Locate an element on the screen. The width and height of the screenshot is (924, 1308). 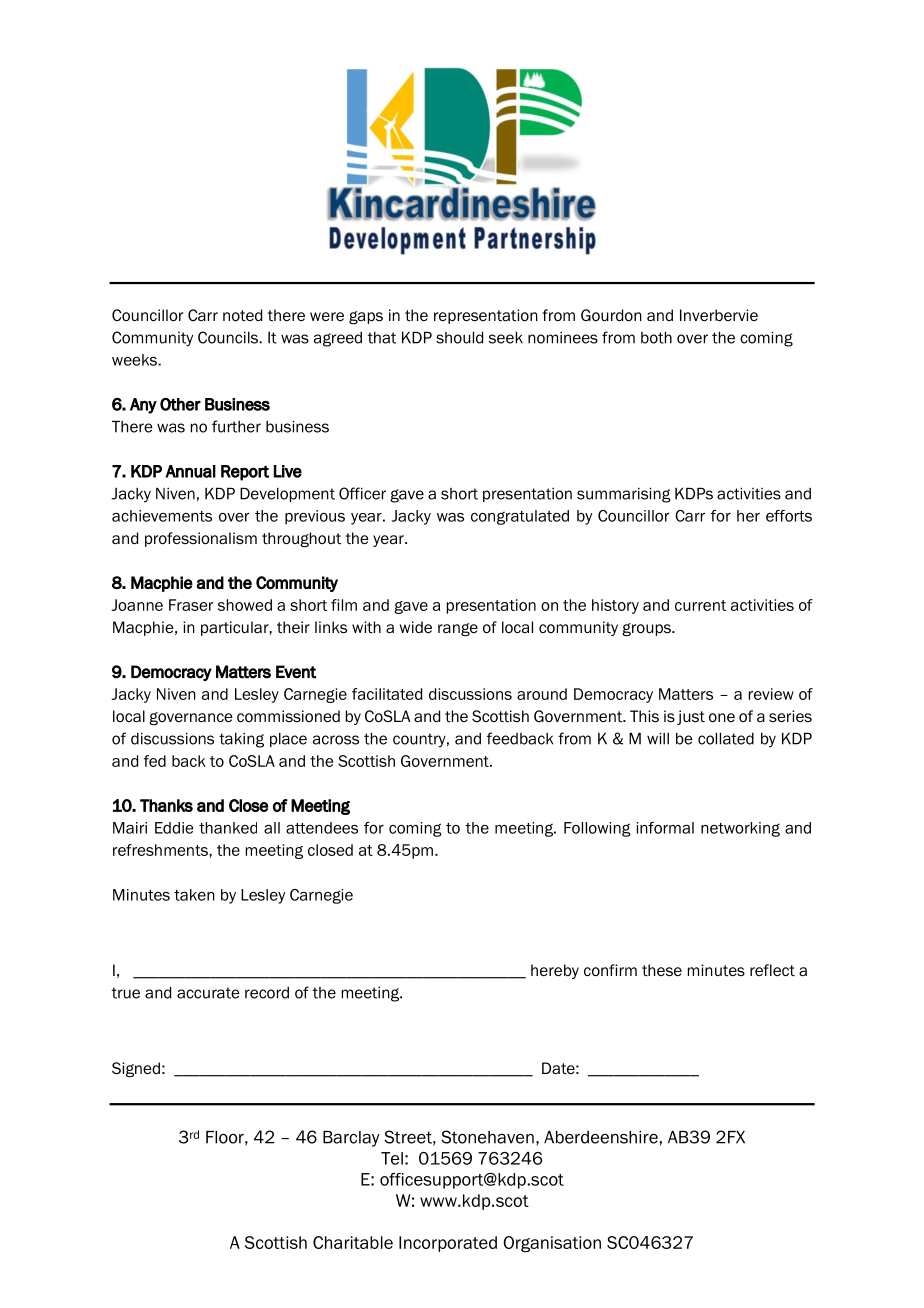
Thanks is located at coordinates (166, 805).
